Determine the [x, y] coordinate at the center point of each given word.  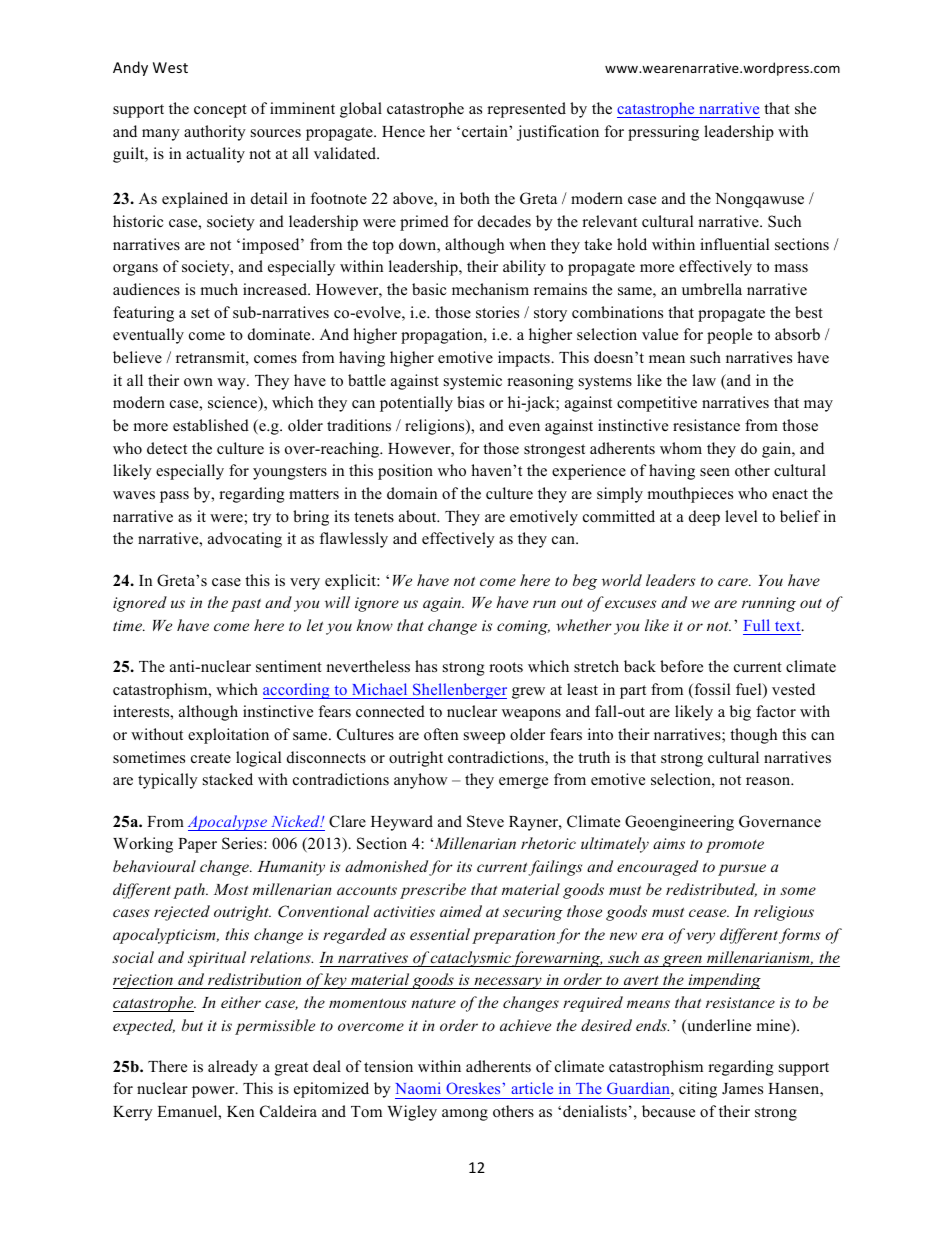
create [211, 758]
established [211, 425]
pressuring [663, 133]
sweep [484, 738]
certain [486, 131]
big [740, 713]
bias [470, 402]
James [742, 1089]
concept [220, 111]
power [214, 1092]
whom [681, 448]
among [465, 1115]
